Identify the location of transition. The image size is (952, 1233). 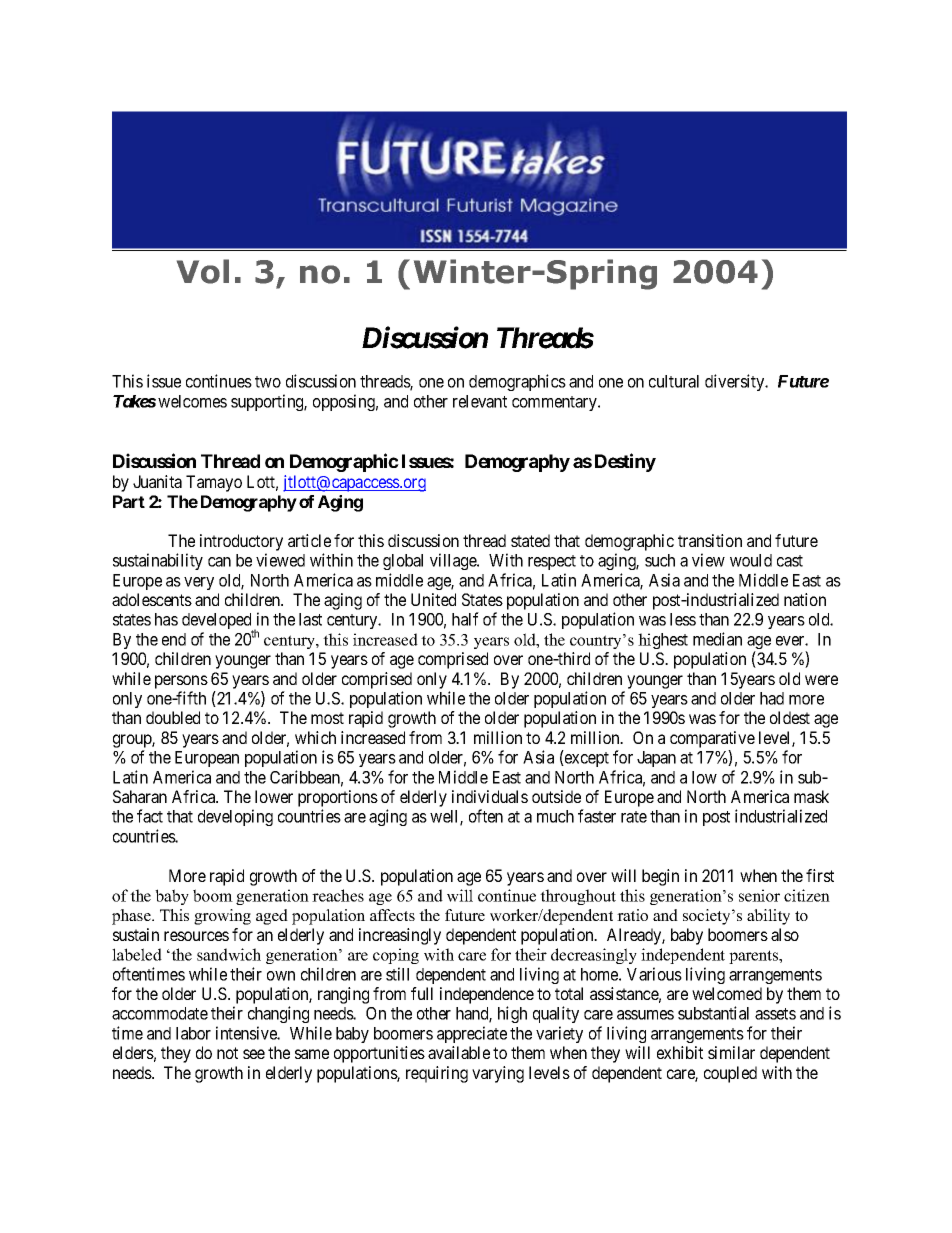
(710, 540).
